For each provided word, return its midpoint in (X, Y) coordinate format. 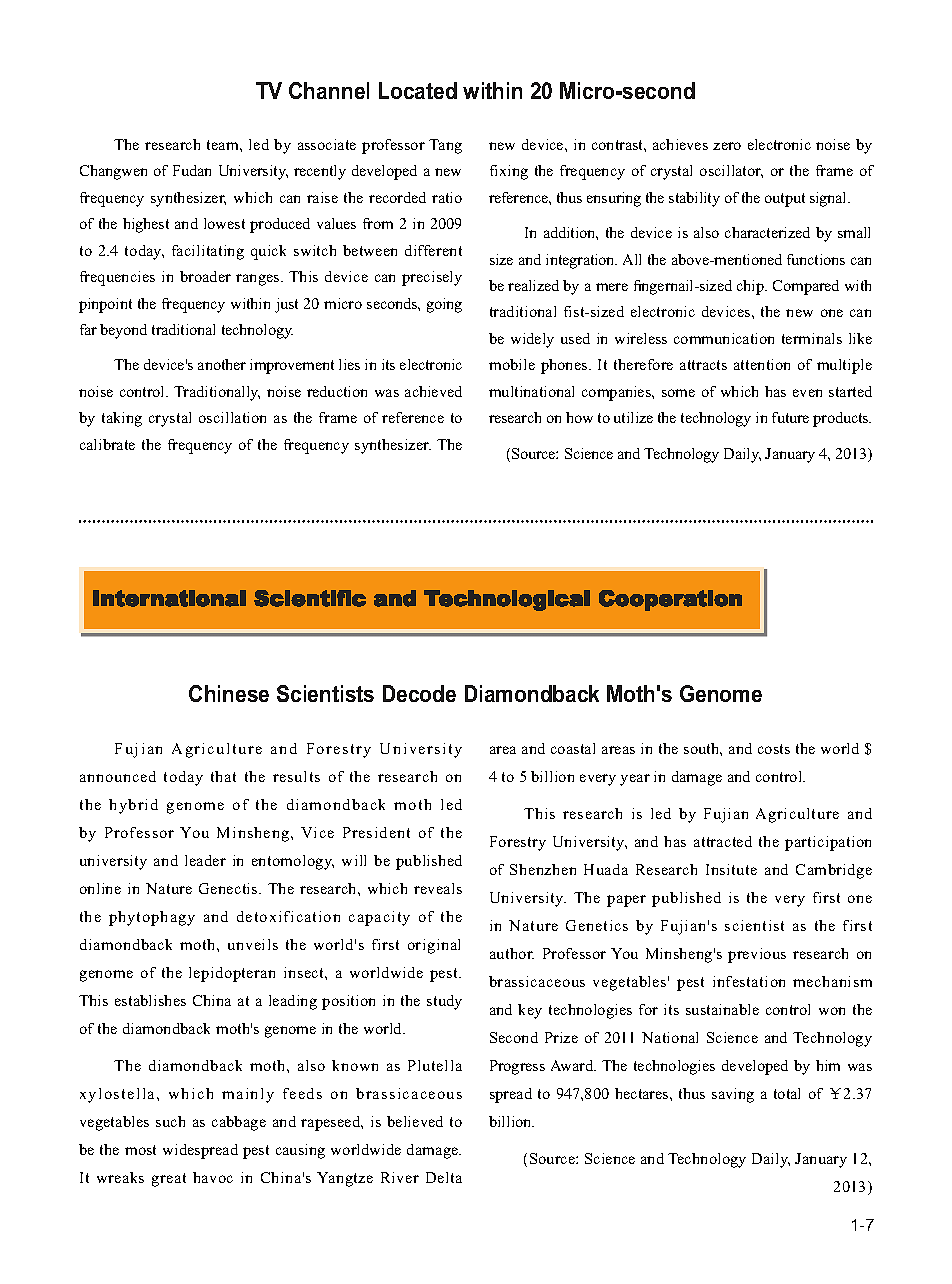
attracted (723, 841)
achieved (433, 391)
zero (727, 146)
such (170, 1121)
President (376, 832)
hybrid (133, 806)
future (790, 417)
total (787, 1093)
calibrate (107, 444)
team (224, 145)
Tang (445, 146)
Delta (444, 1177)
